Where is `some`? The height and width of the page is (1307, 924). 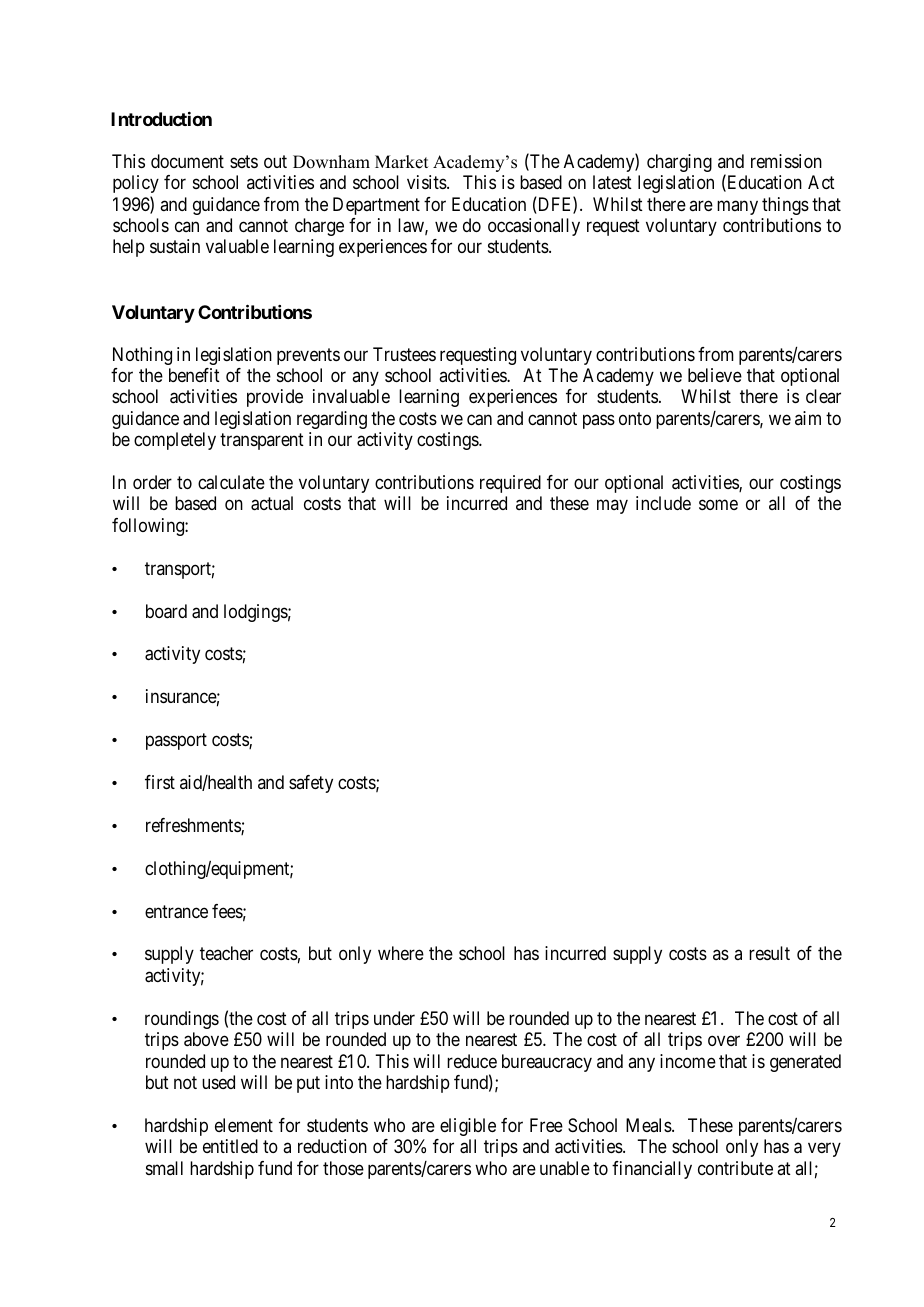 some is located at coordinates (718, 505).
